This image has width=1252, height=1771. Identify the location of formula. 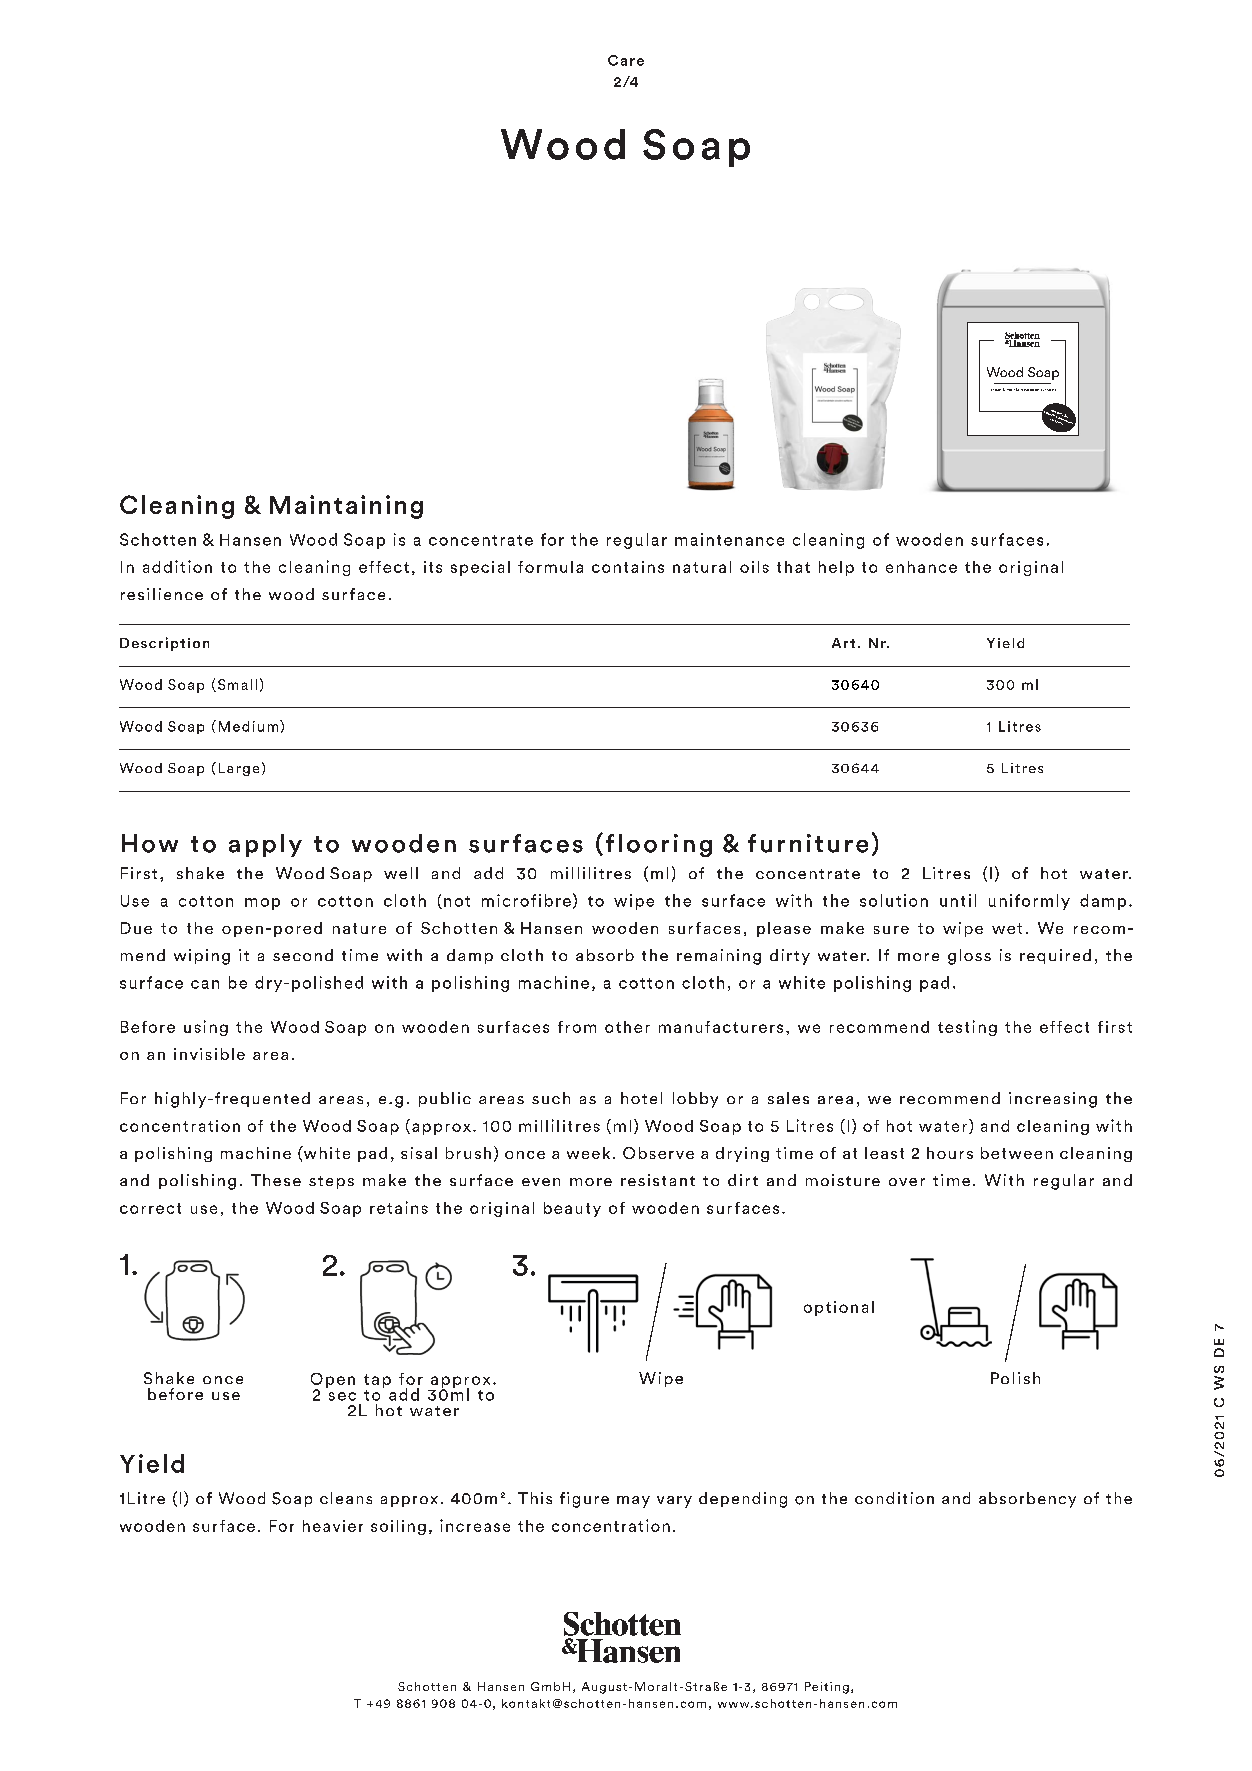
(550, 567).
